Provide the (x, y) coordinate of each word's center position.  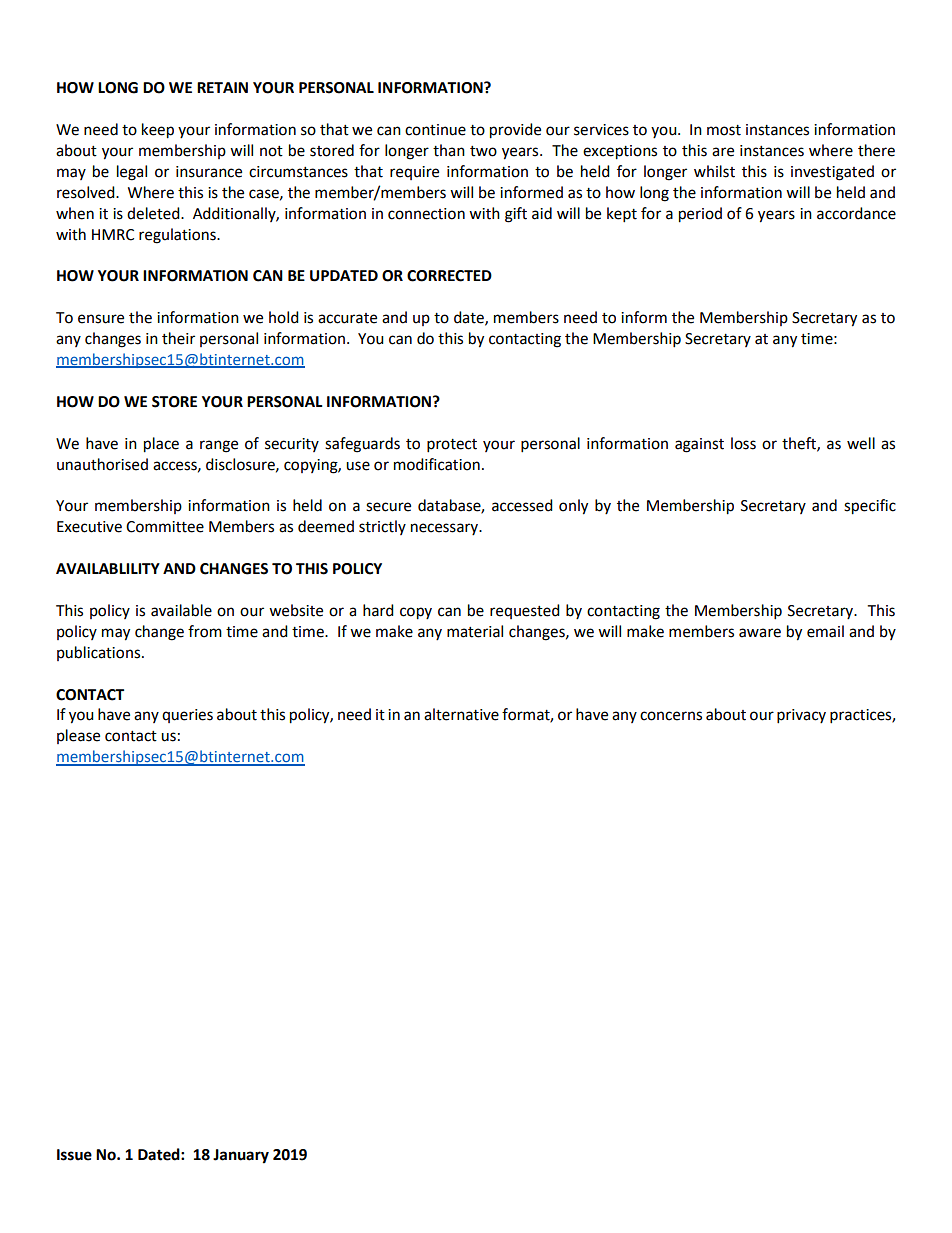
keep (158, 131)
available (181, 610)
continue (435, 130)
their (178, 338)
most (724, 130)
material (475, 631)
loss (743, 443)
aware (760, 633)
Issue (74, 1155)
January (241, 1156)
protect (452, 446)
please (78, 736)
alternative (461, 714)
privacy (801, 716)
